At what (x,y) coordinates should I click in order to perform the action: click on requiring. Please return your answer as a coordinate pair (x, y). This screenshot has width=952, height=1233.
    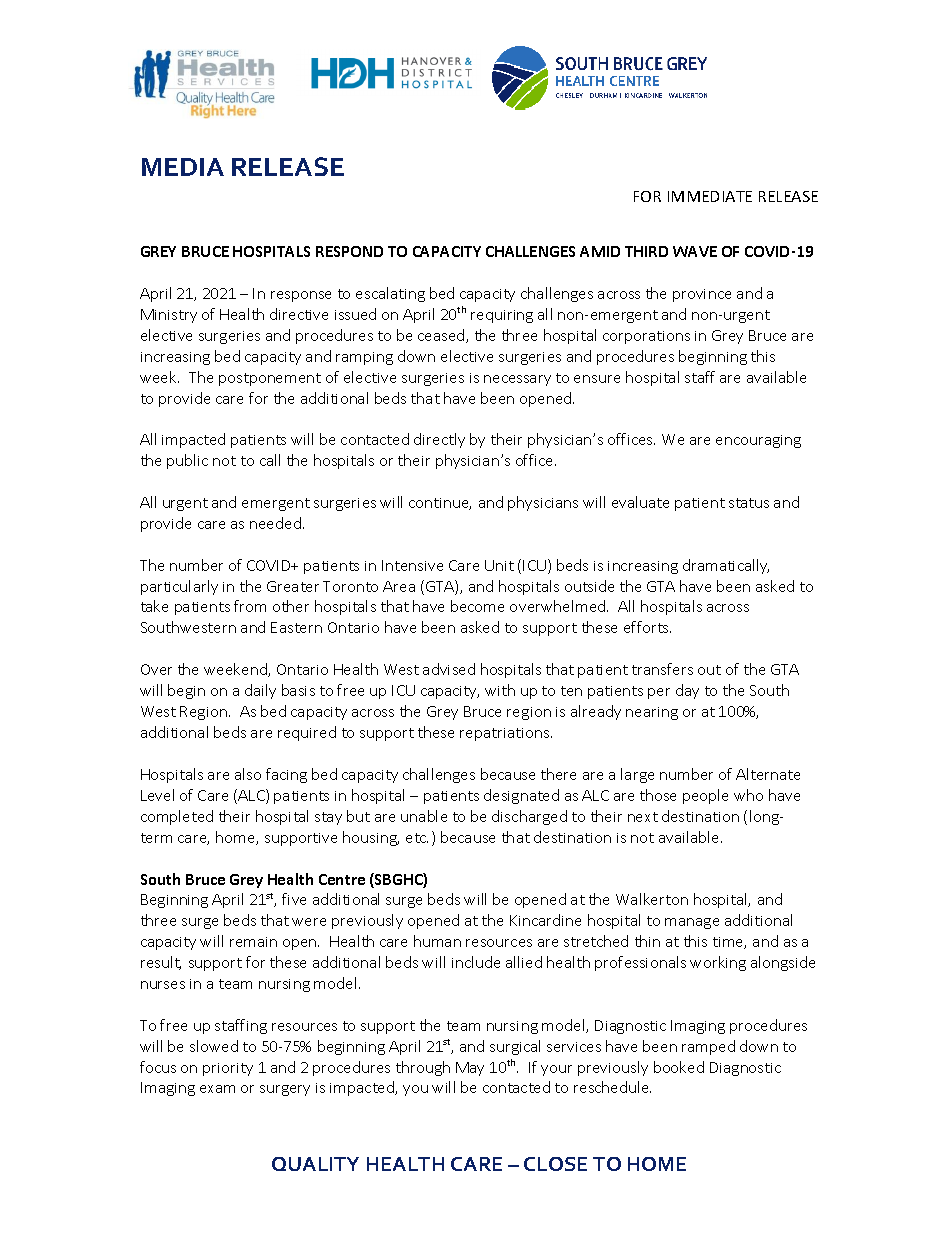
    Looking at the image, I should click on (502, 316).
